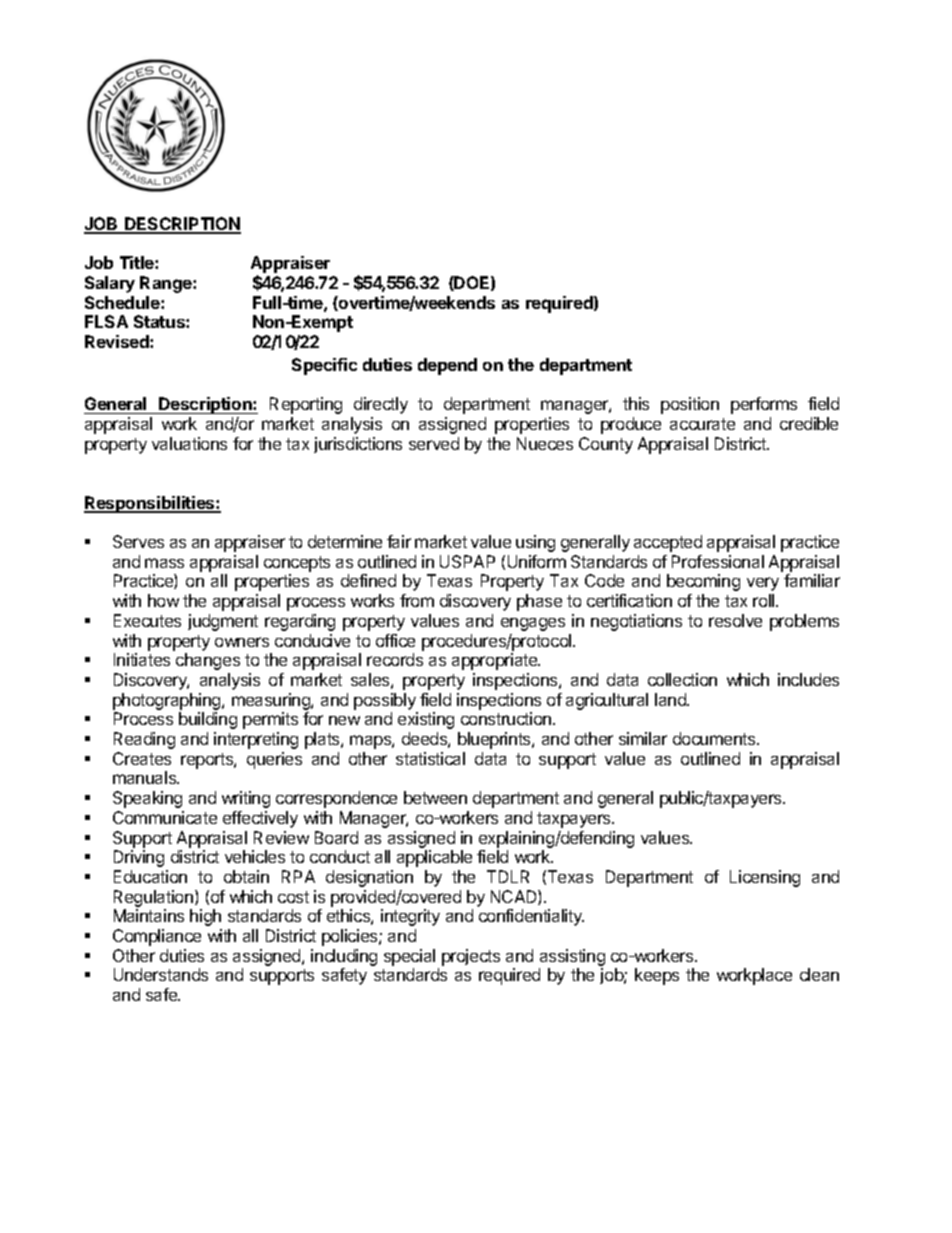 The height and width of the screenshot is (1233, 952). Describe the element at coordinates (447, 366) in the screenshot. I see `depend` at that location.
